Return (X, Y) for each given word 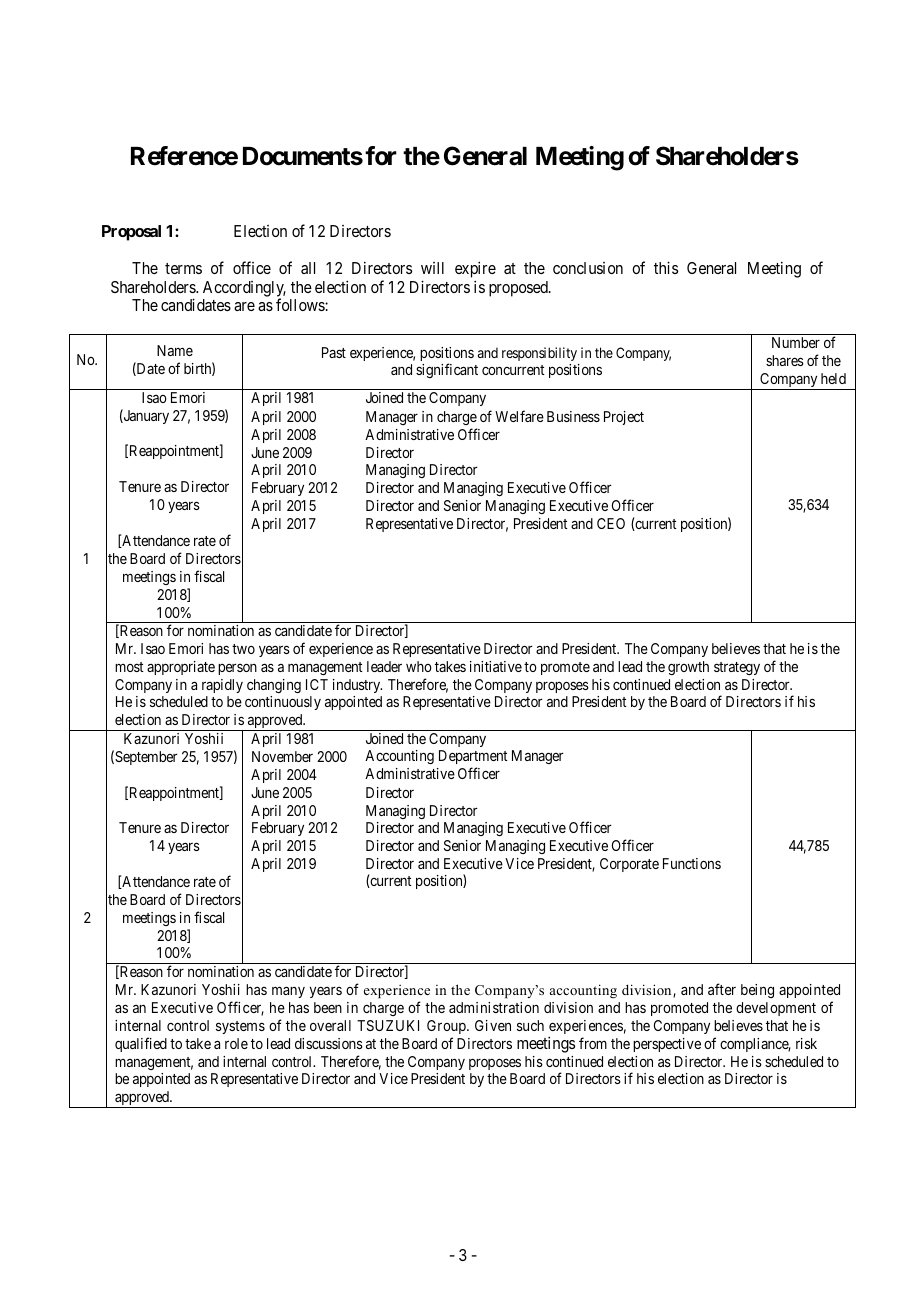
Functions (692, 863)
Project (624, 418)
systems (240, 1027)
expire (475, 271)
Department (473, 759)
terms (183, 268)
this (666, 267)
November (282, 756)
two (243, 649)
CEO (611, 523)
